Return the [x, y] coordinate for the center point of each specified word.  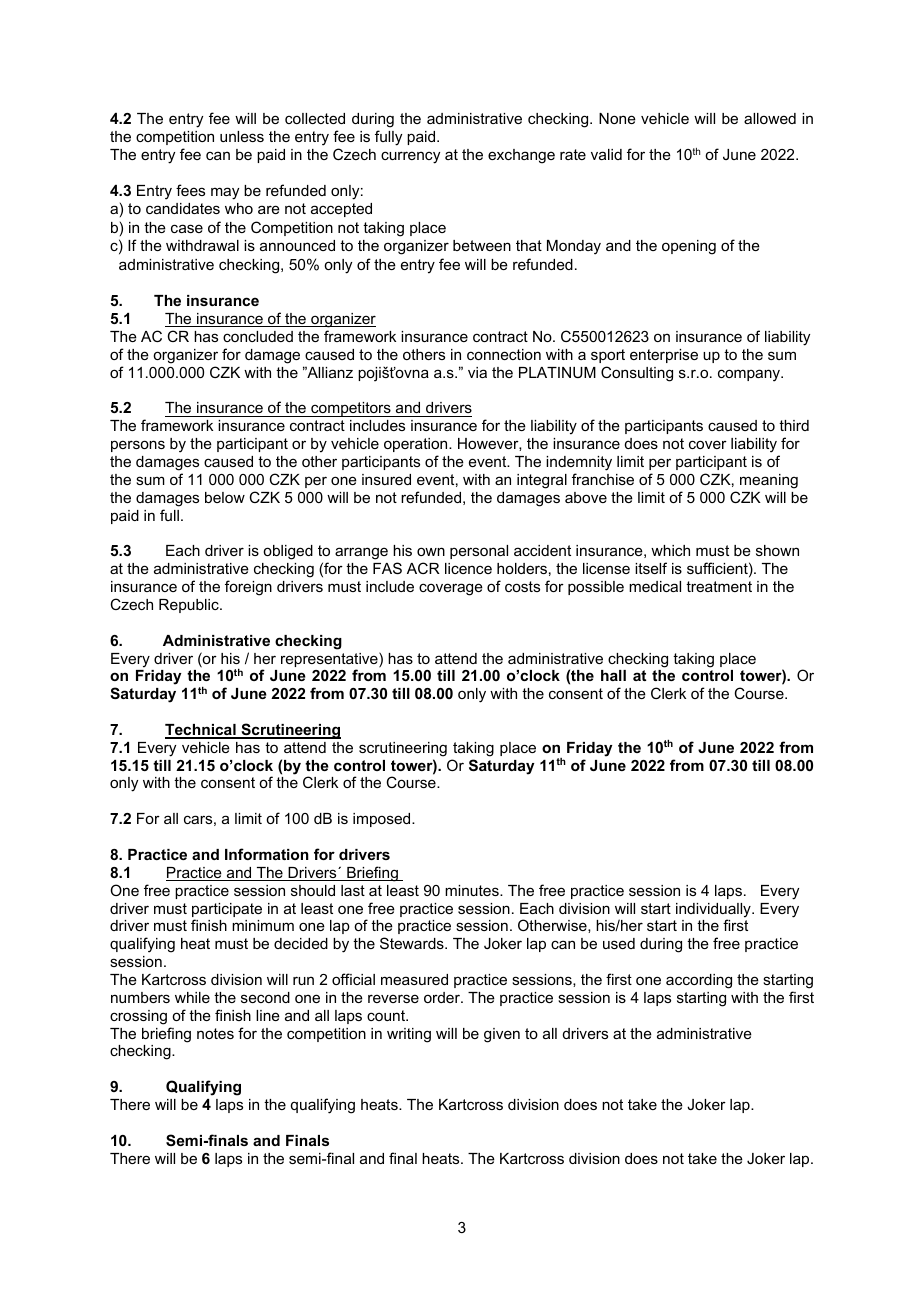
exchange [521, 156]
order [443, 997]
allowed [770, 118]
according [699, 981]
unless [242, 136]
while [192, 997]
